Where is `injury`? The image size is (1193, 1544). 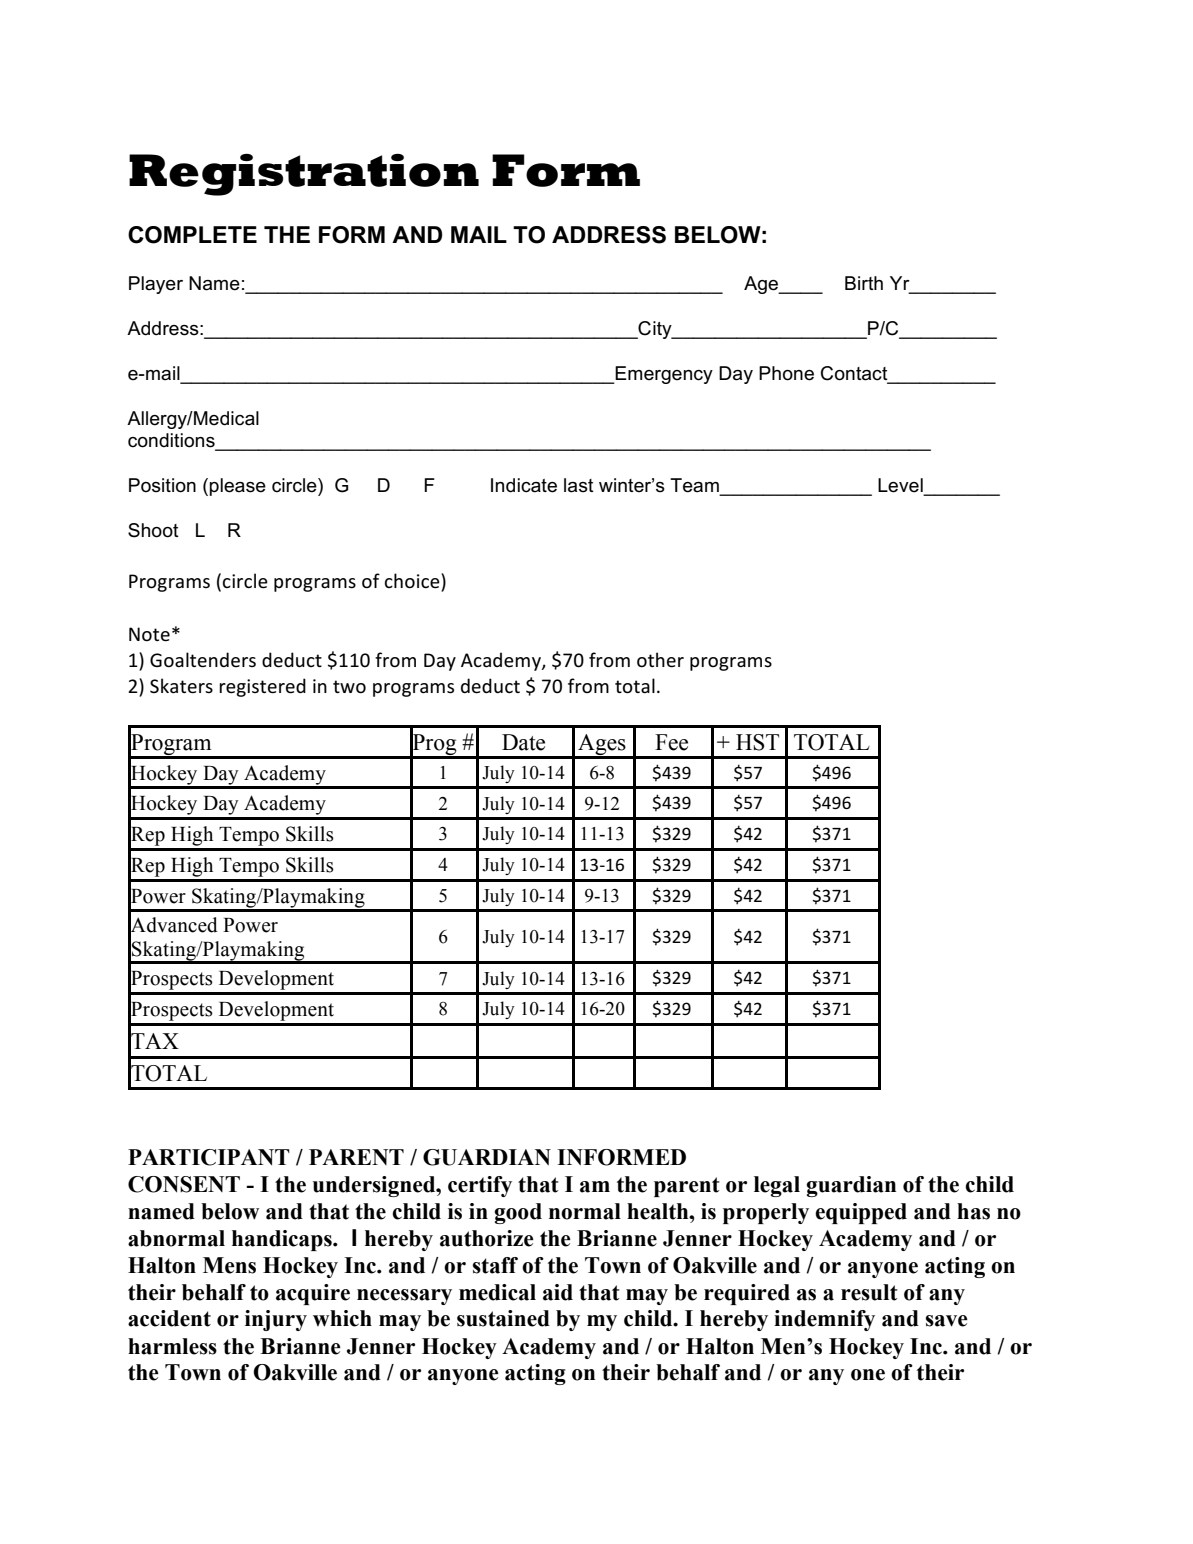
injury is located at coordinates (276, 1320).
